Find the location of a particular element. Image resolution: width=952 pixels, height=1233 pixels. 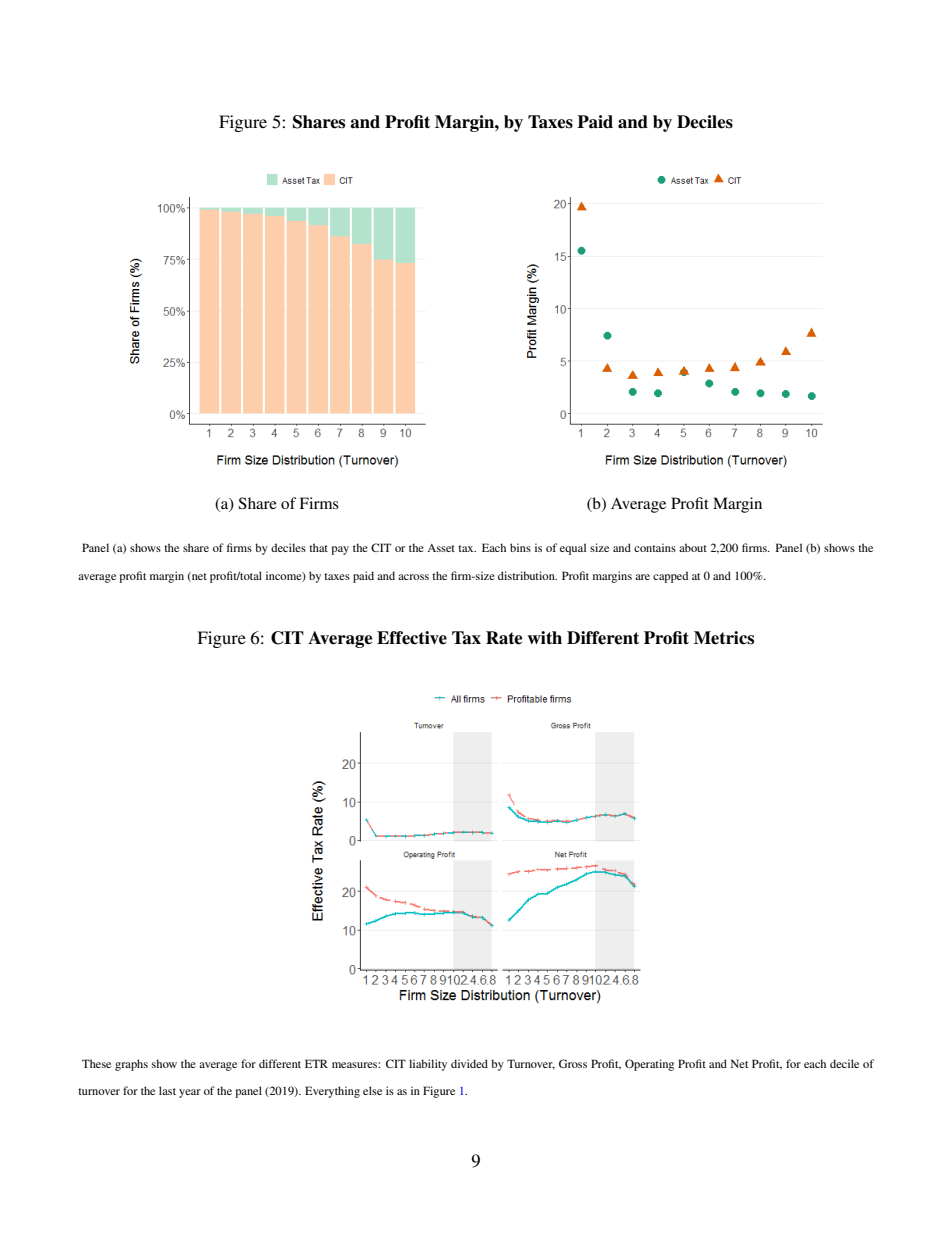

else is located at coordinates (372, 1090).
